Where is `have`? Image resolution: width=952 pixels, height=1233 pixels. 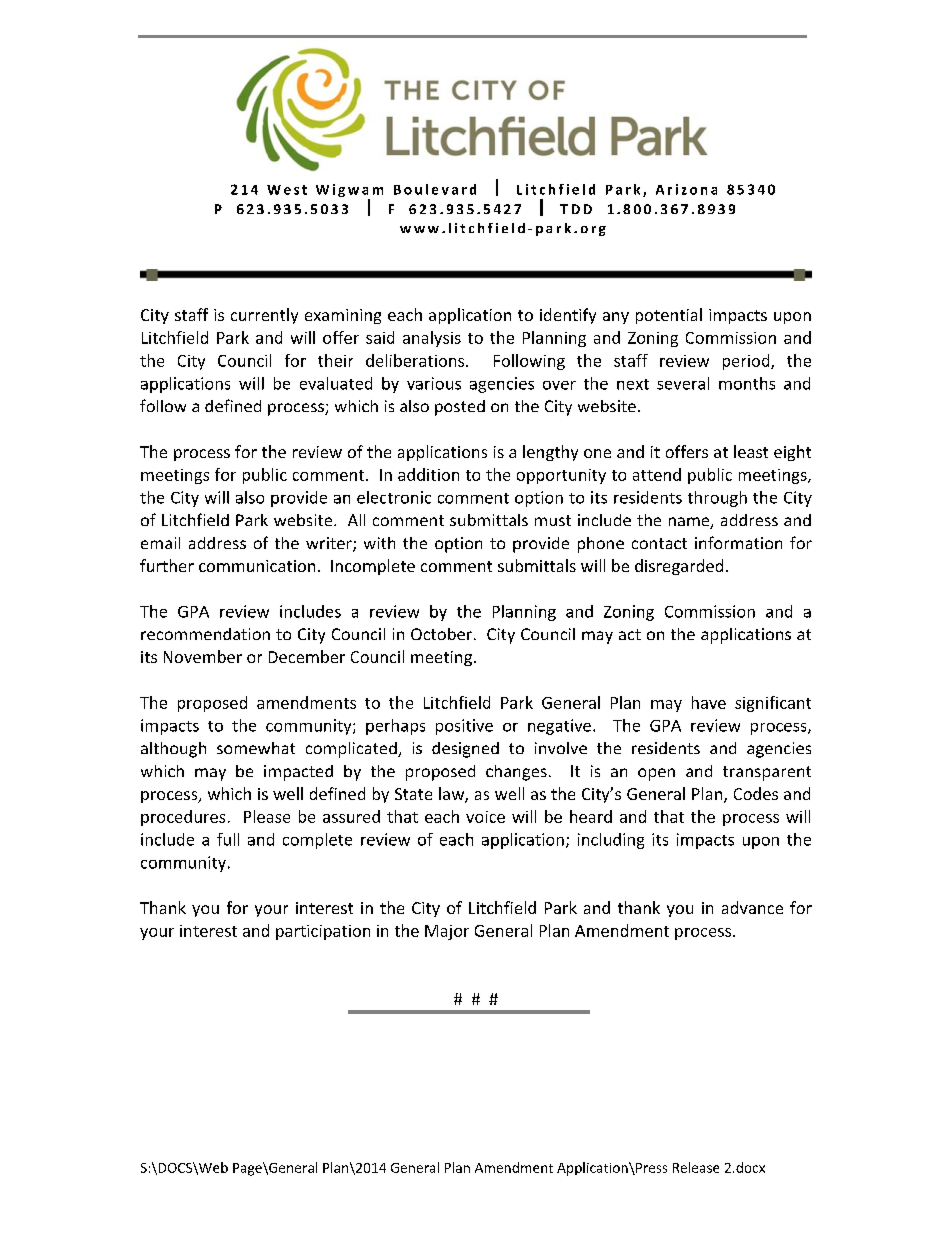 have is located at coordinates (709, 702).
